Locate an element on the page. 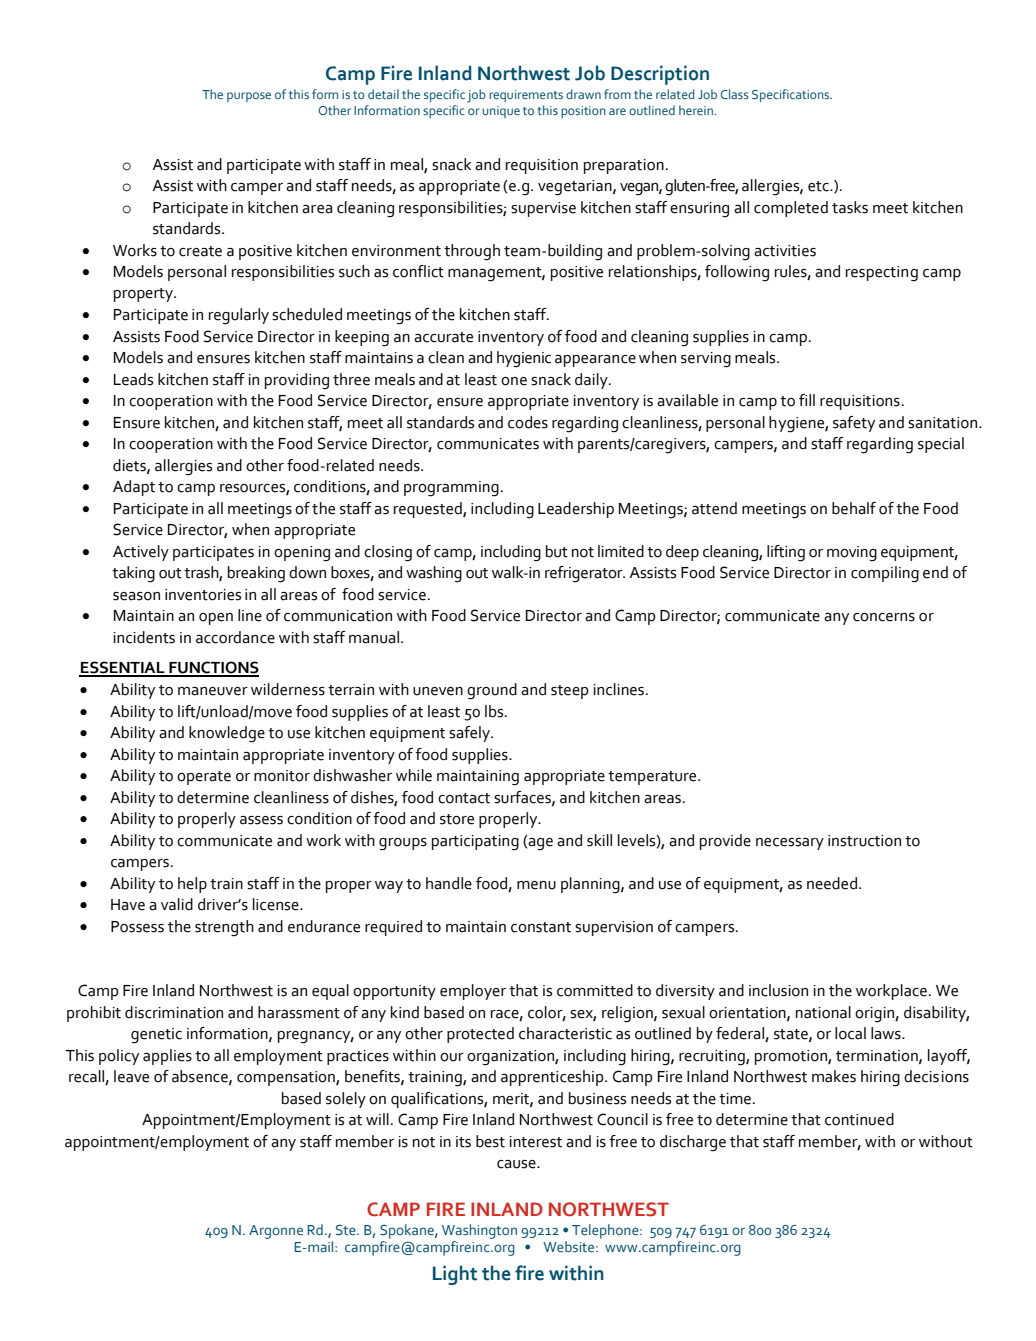 This document has width=1036, height=1341. ground is located at coordinates (492, 691).
